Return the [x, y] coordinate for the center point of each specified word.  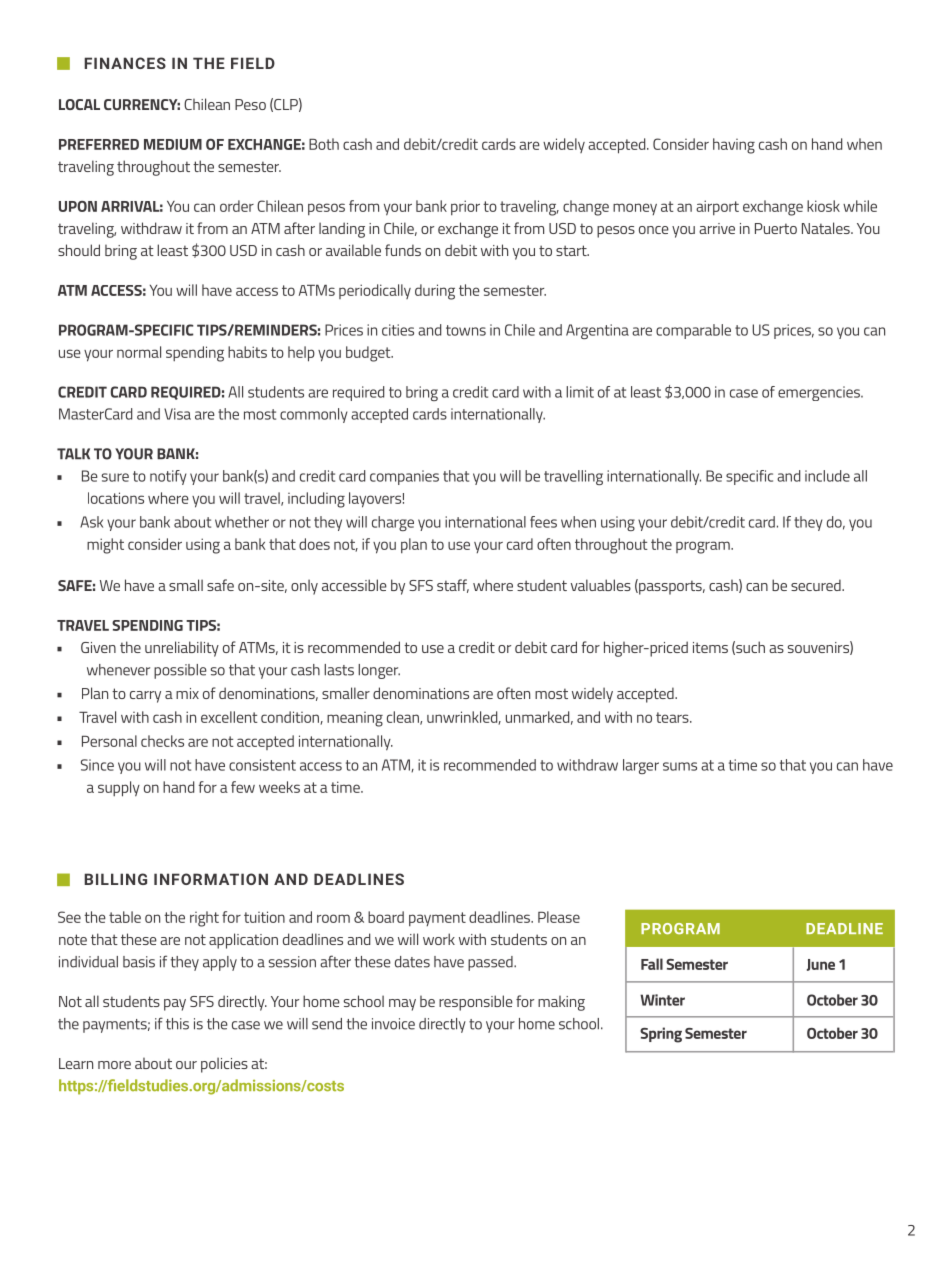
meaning [355, 719]
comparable [693, 331]
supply [119, 789]
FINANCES [125, 63]
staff [453, 586]
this [177, 1024]
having [734, 146]
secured [817, 585]
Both [324, 144]
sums [680, 766]
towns [466, 330]
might [105, 546]
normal [139, 352]
